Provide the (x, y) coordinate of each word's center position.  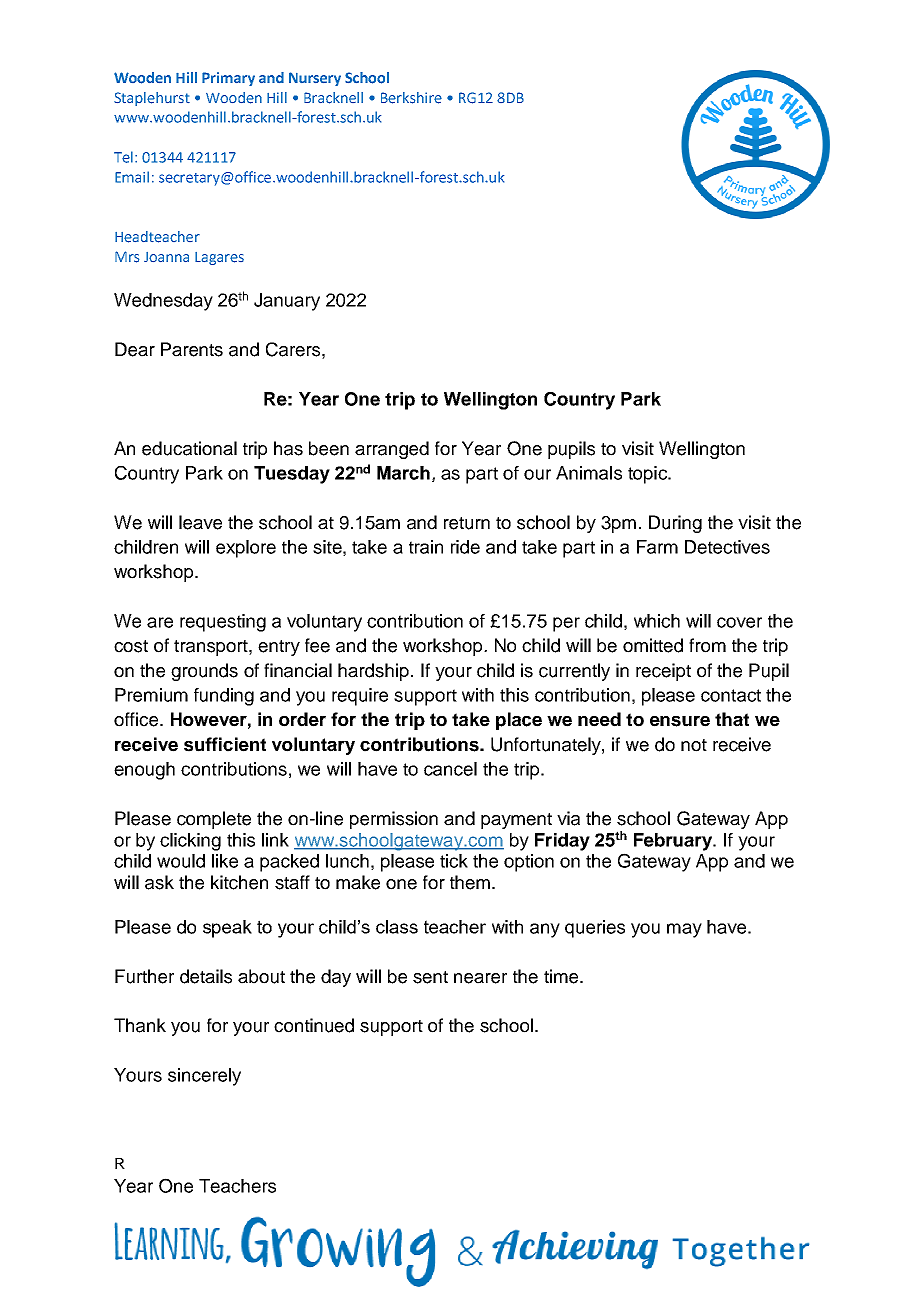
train (426, 547)
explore (246, 549)
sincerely (204, 1077)
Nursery (315, 79)
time (562, 976)
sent (430, 977)
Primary (228, 79)
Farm (657, 547)
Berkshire (411, 98)
